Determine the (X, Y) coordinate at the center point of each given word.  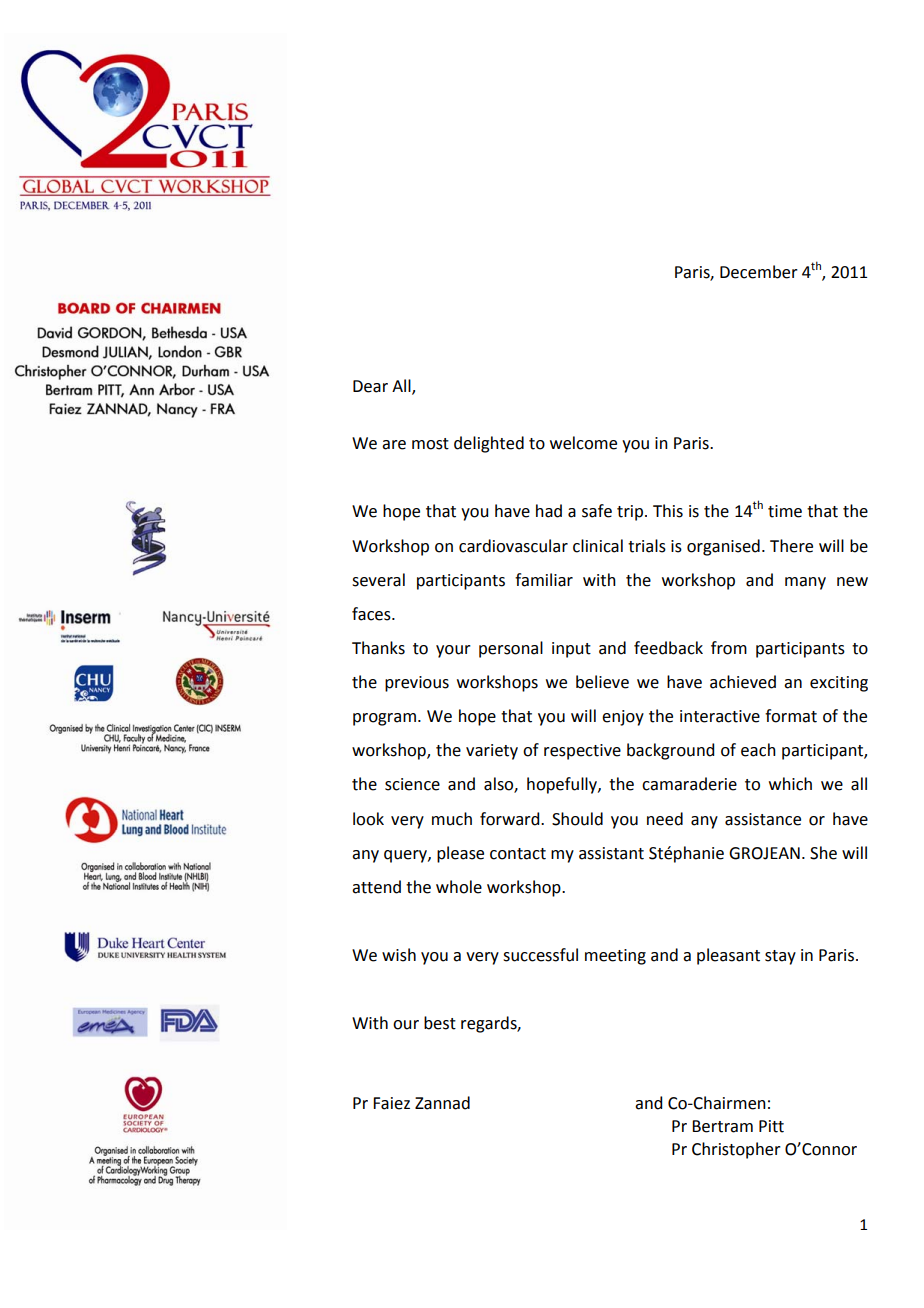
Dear (370, 386)
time (785, 511)
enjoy (623, 718)
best (440, 1023)
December (759, 272)
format (791, 716)
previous (417, 684)
